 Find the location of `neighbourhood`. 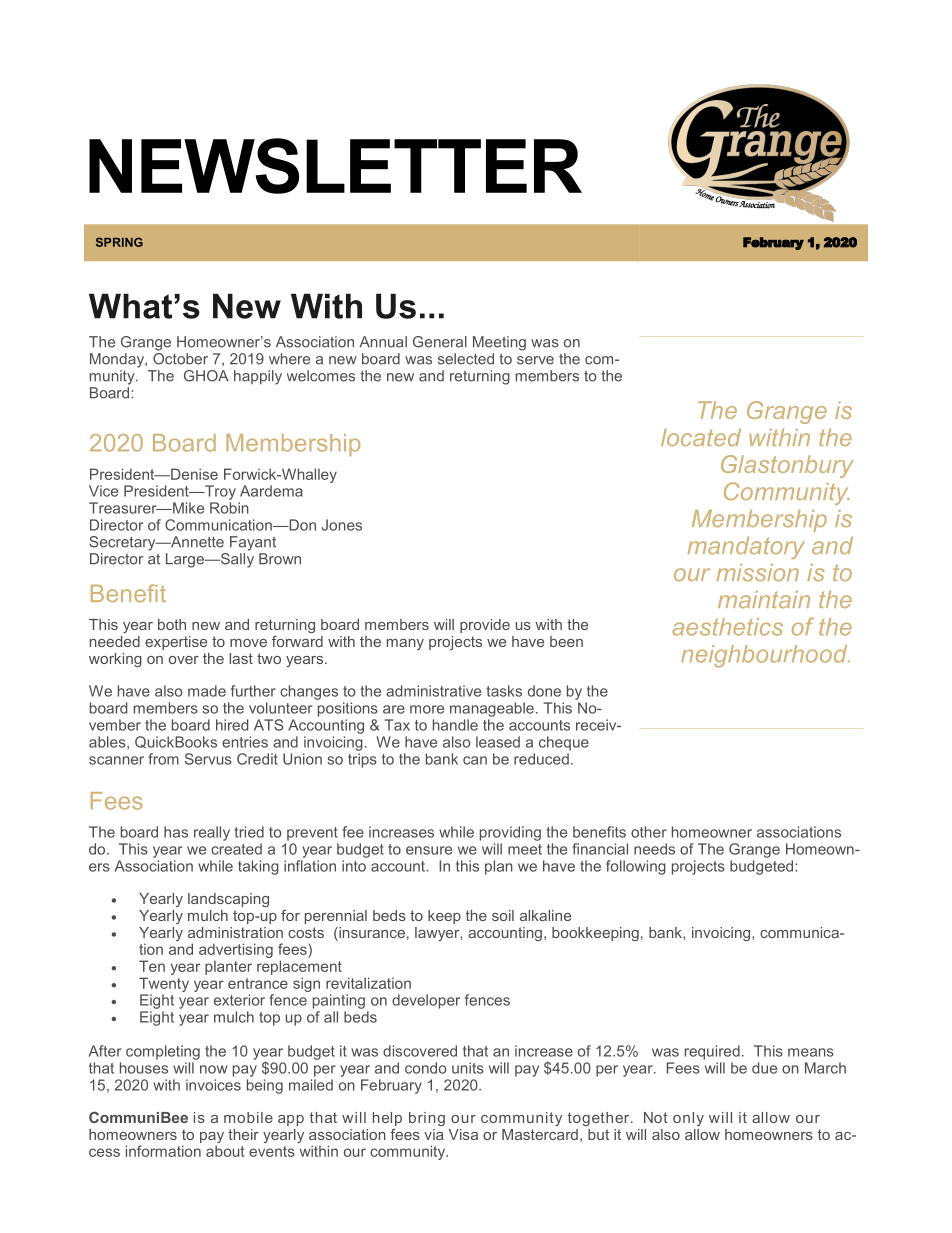

neighbourhood is located at coordinates (765, 656).
